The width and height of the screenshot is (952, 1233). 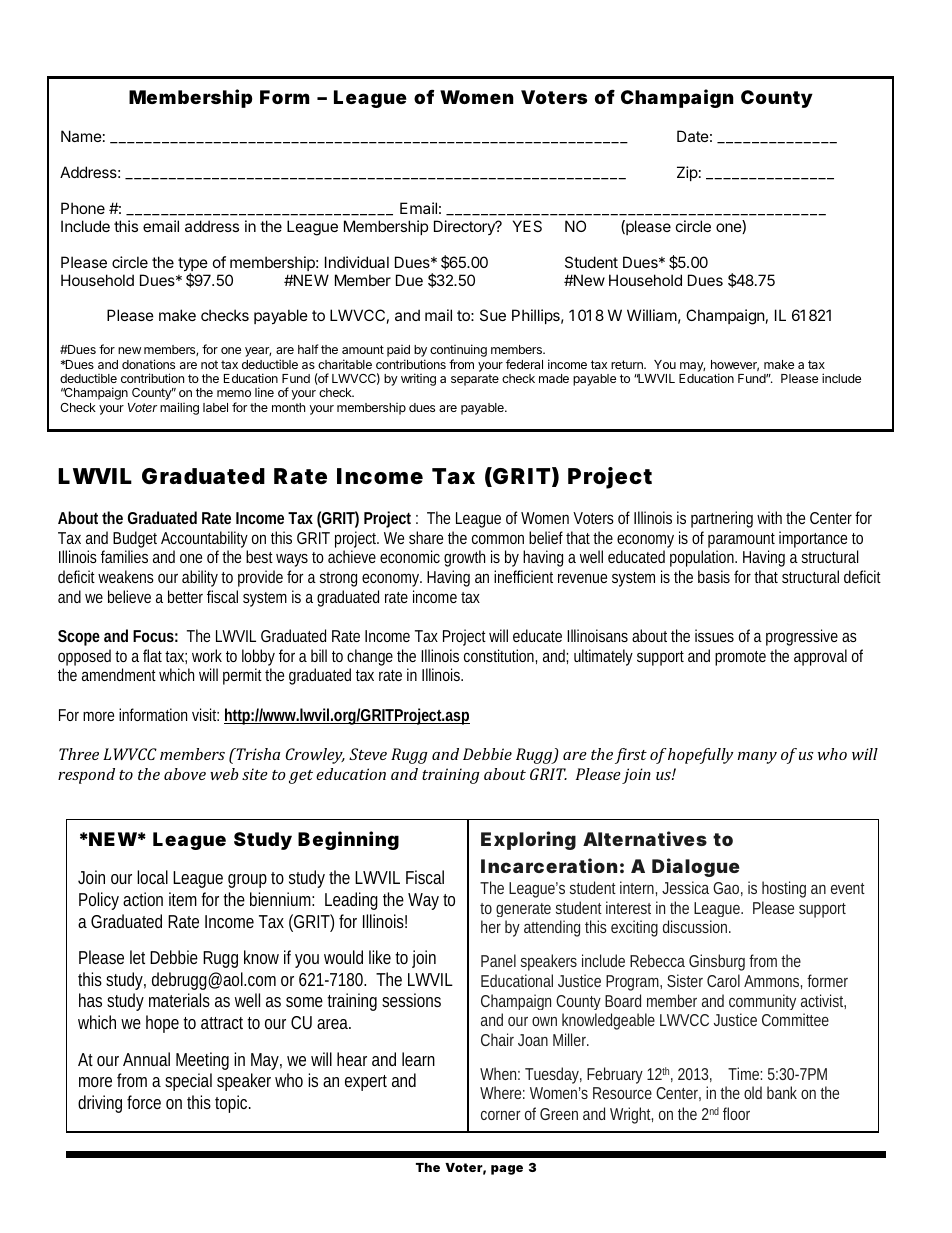 What do you see at coordinates (183, 899) in the screenshot?
I see `item` at bounding box center [183, 899].
